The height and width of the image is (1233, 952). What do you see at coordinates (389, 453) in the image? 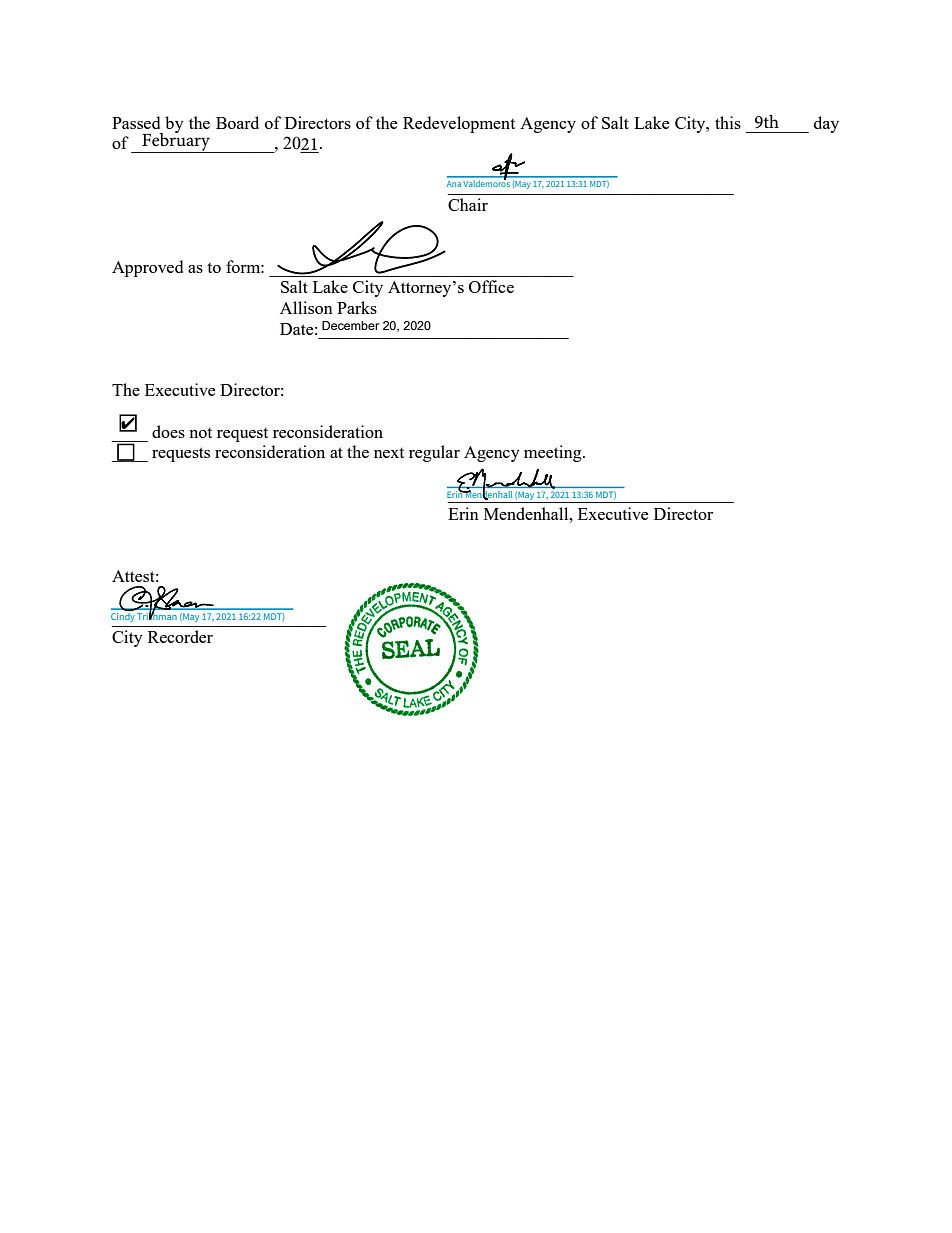
I see `next` at bounding box center [389, 453].
